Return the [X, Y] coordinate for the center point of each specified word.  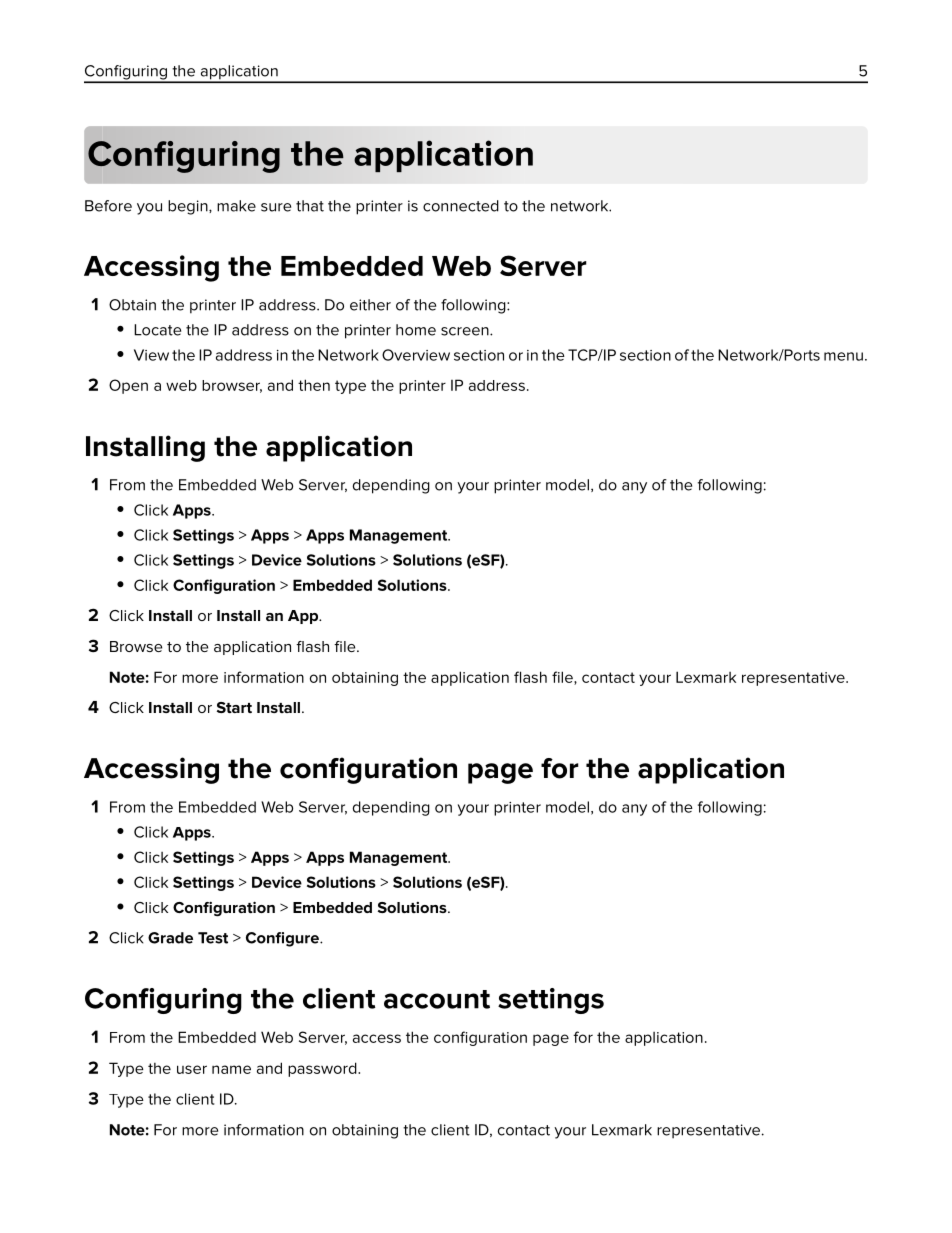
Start [234, 707]
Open [128, 386]
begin [189, 207]
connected [461, 206]
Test [213, 938]
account [437, 999]
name [231, 1069]
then [314, 385]
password [323, 1069]
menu [843, 356]
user [192, 1069]
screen [466, 331]
